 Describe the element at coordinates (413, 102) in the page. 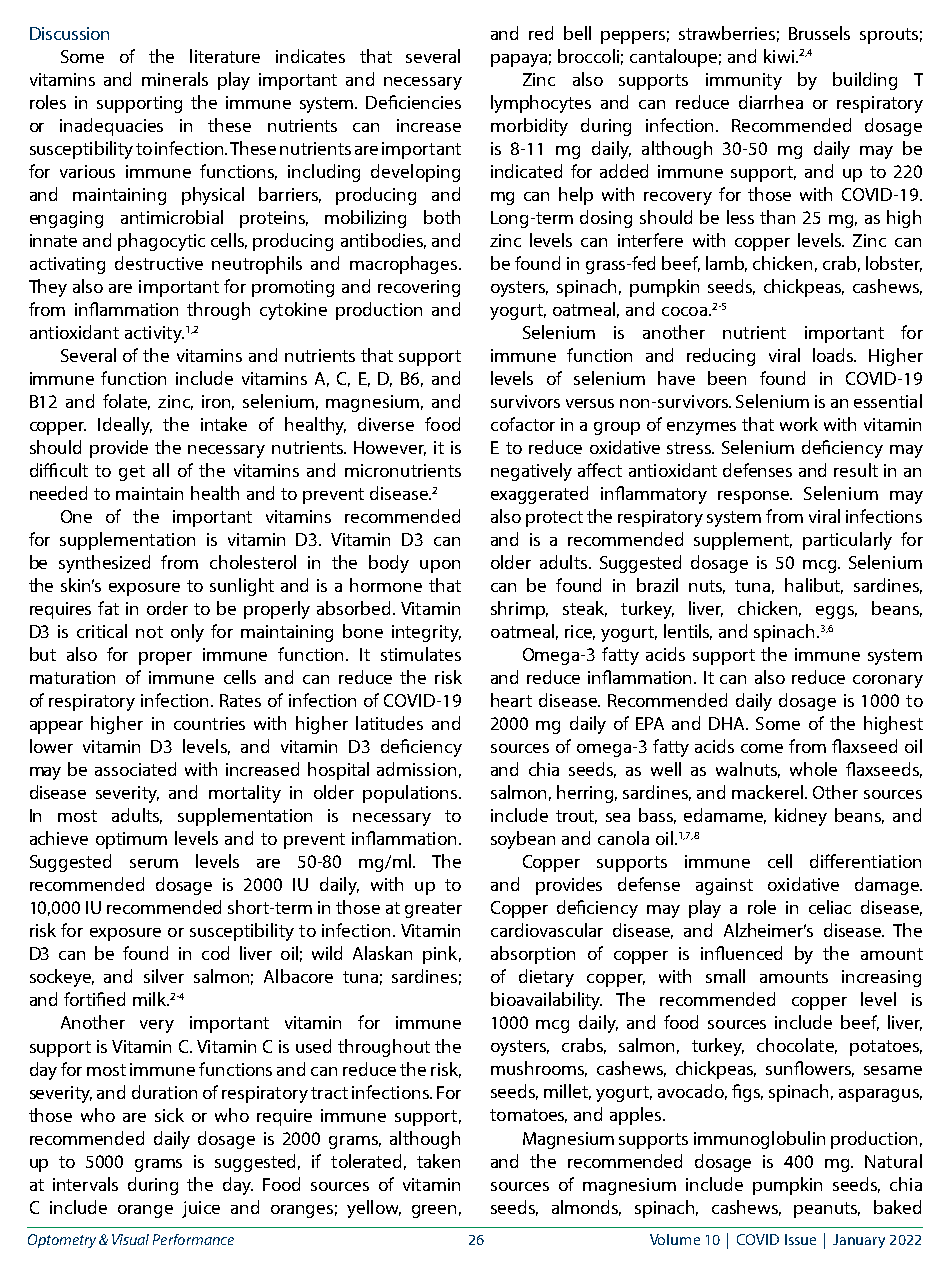

I see `Deficiencies` at that location.
